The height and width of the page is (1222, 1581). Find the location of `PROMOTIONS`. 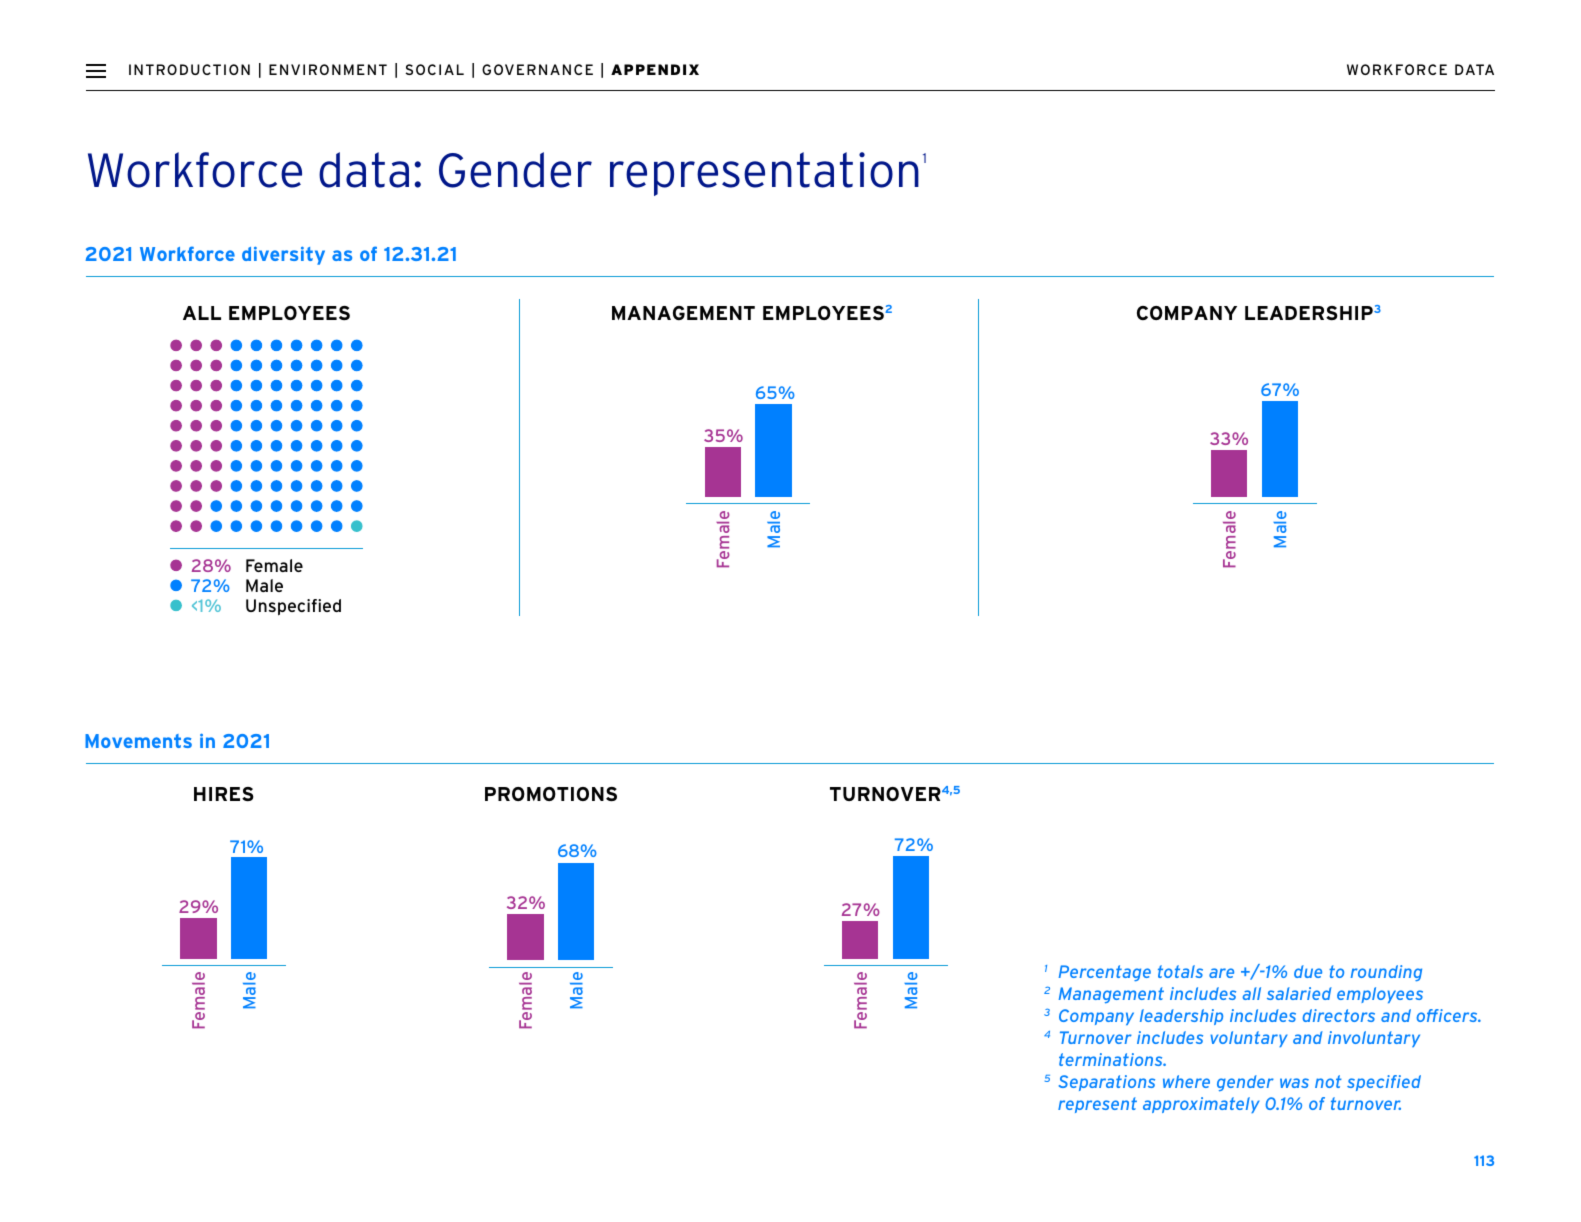

PROMOTIONS is located at coordinates (551, 794).
